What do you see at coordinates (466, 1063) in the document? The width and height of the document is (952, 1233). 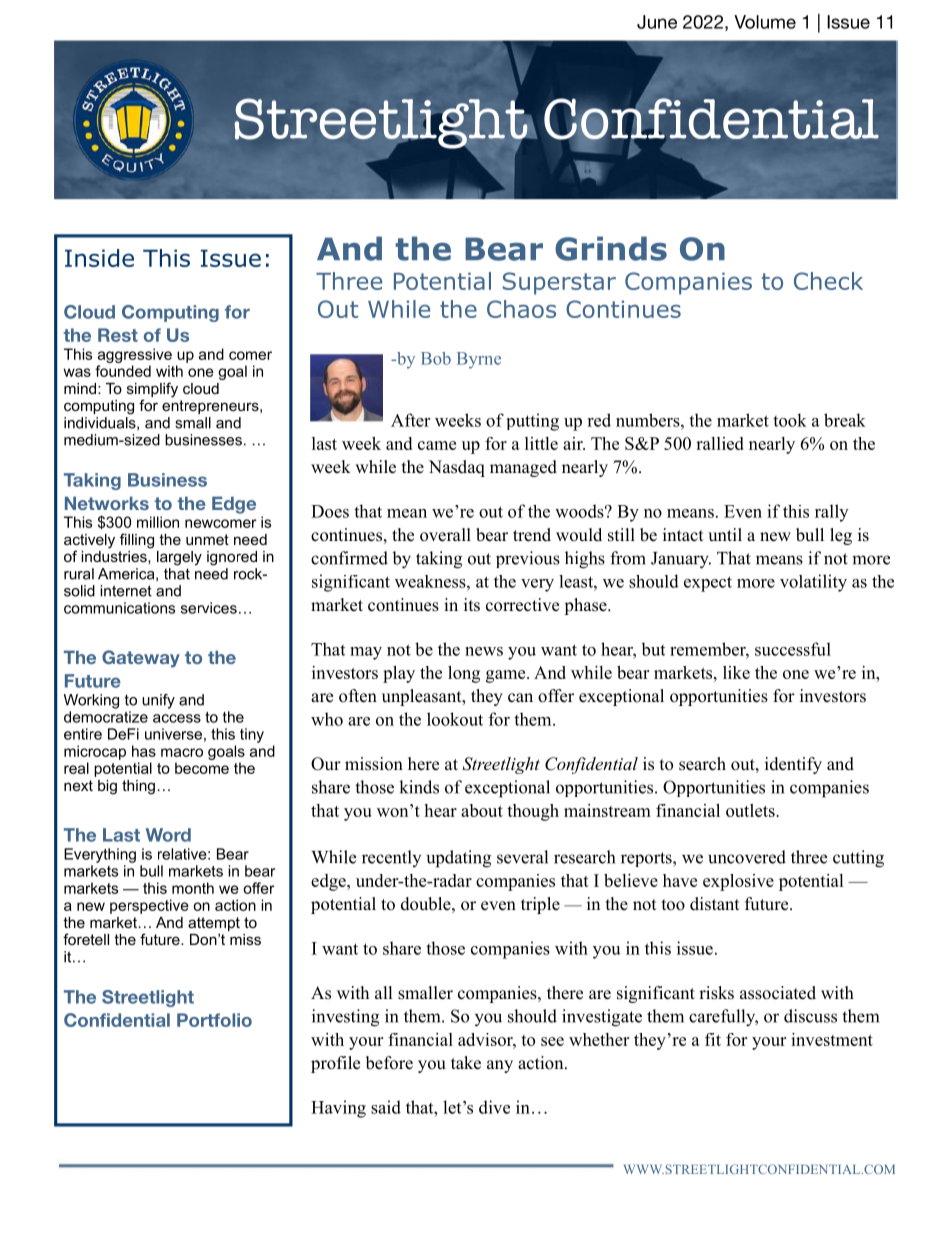 I see `take` at bounding box center [466, 1063].
